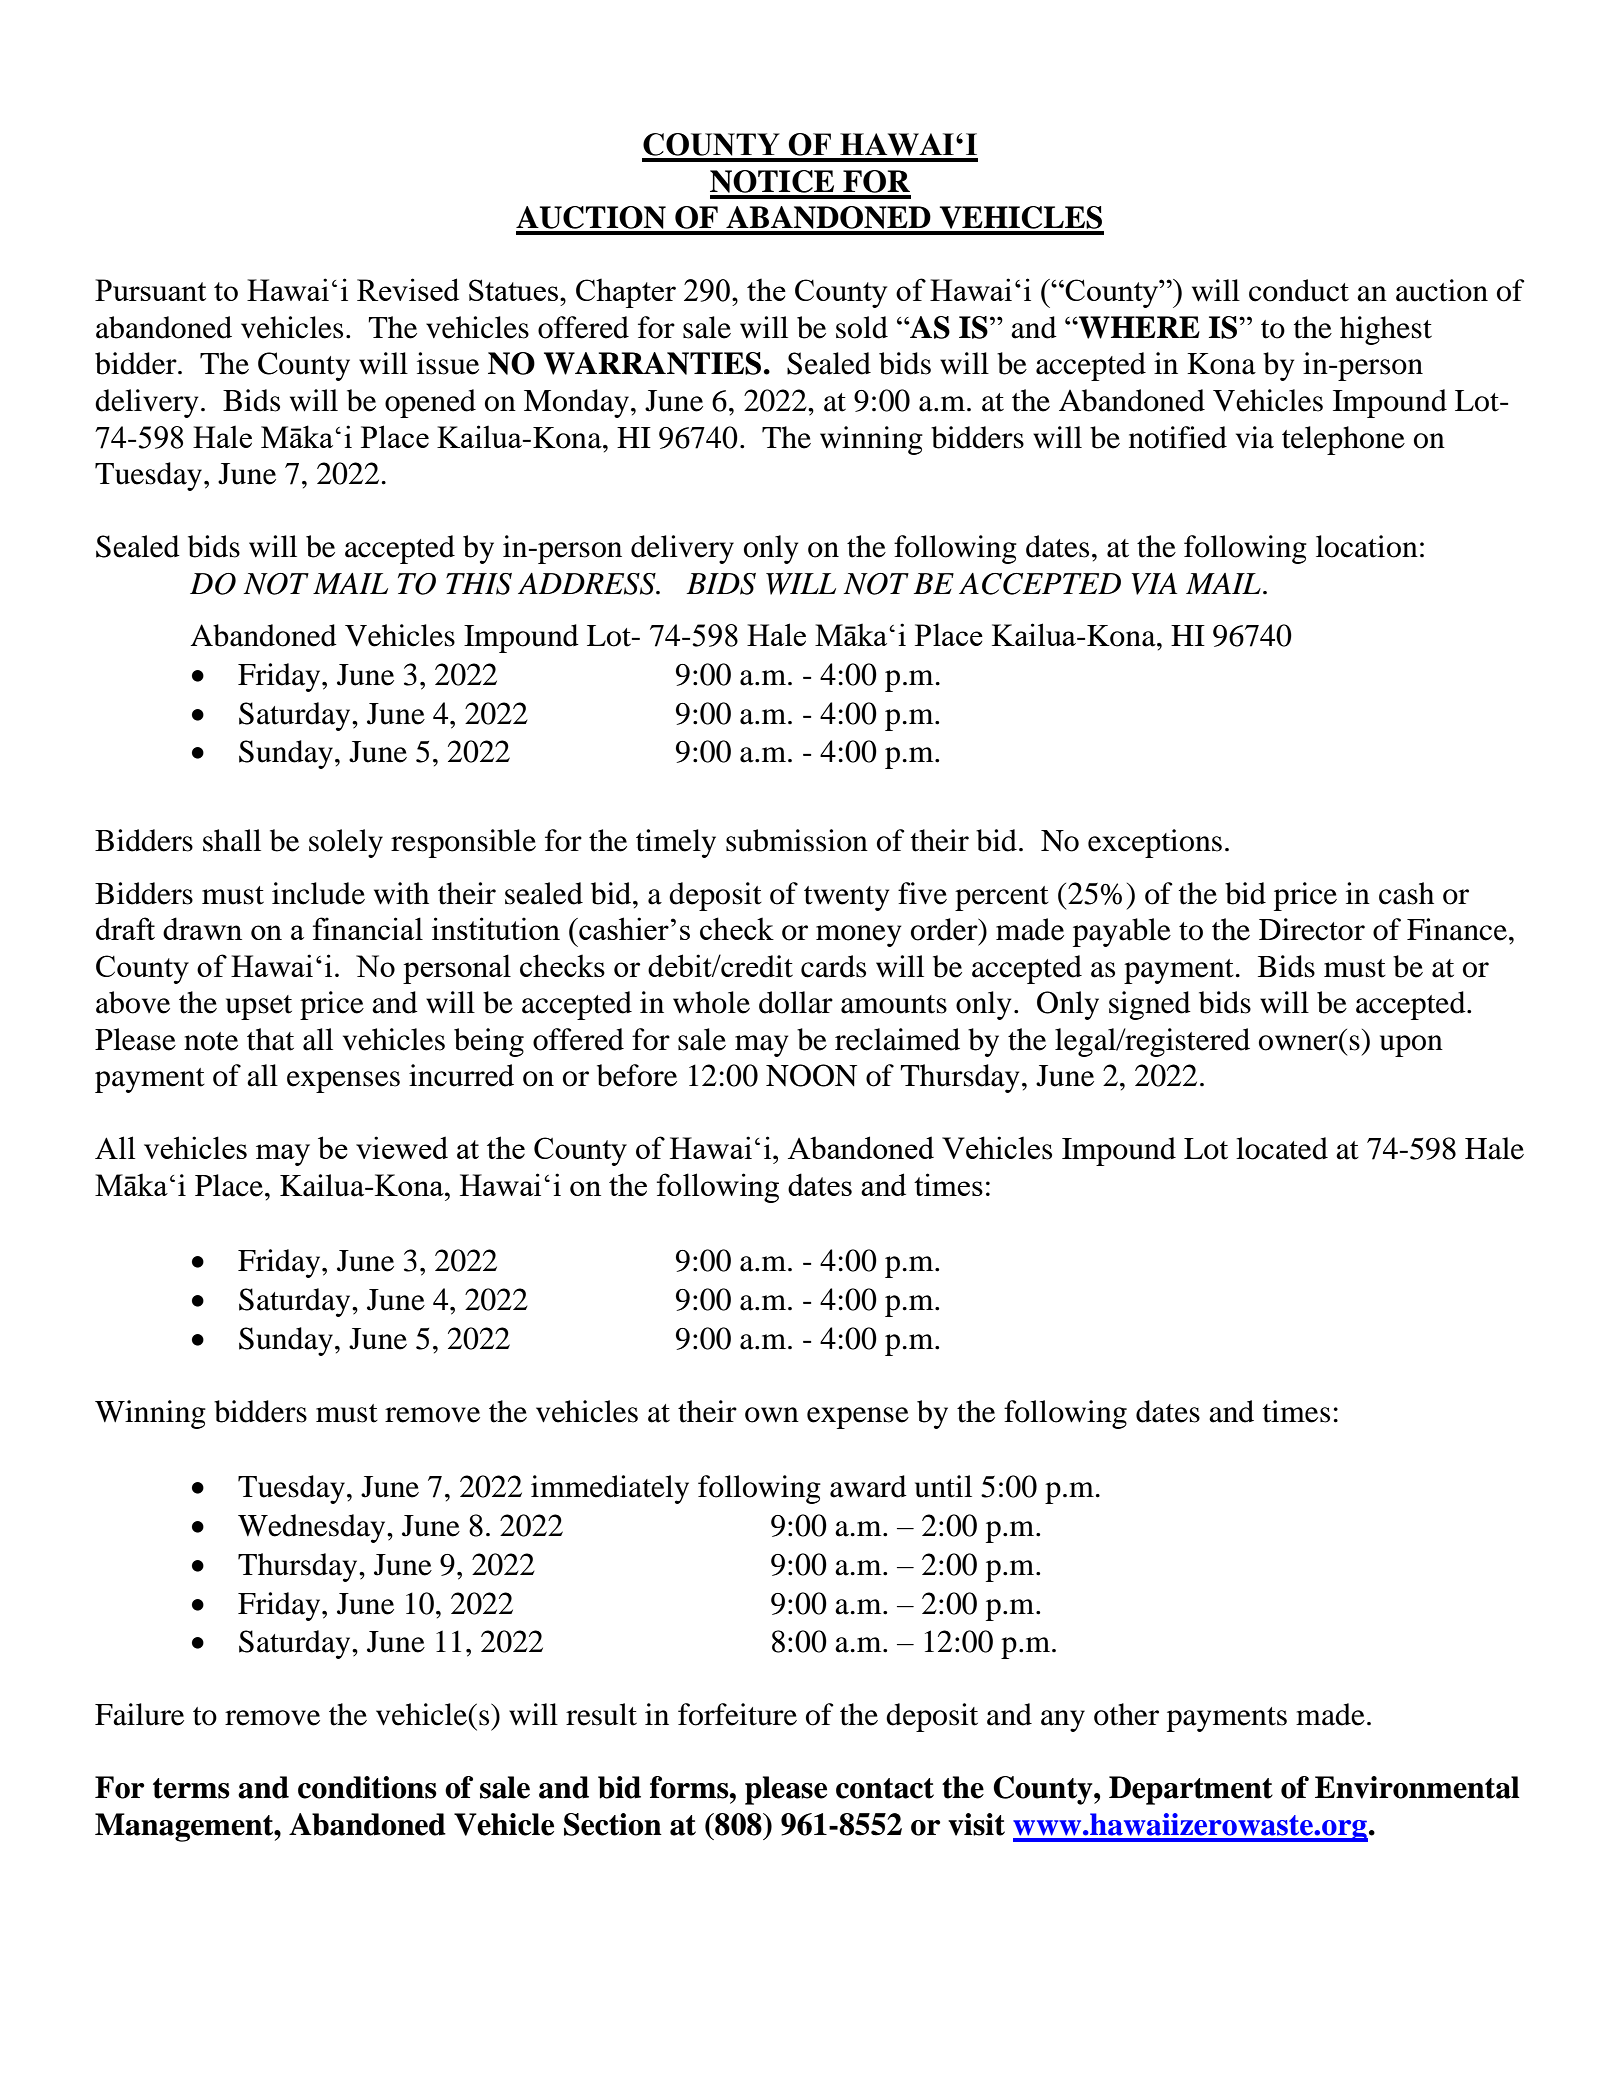 The width and height of the page is (1620, 2096). What do you see at coordinates (367, 1787) in the page?
I see `conditions` at bounding box center [367, 1787].
